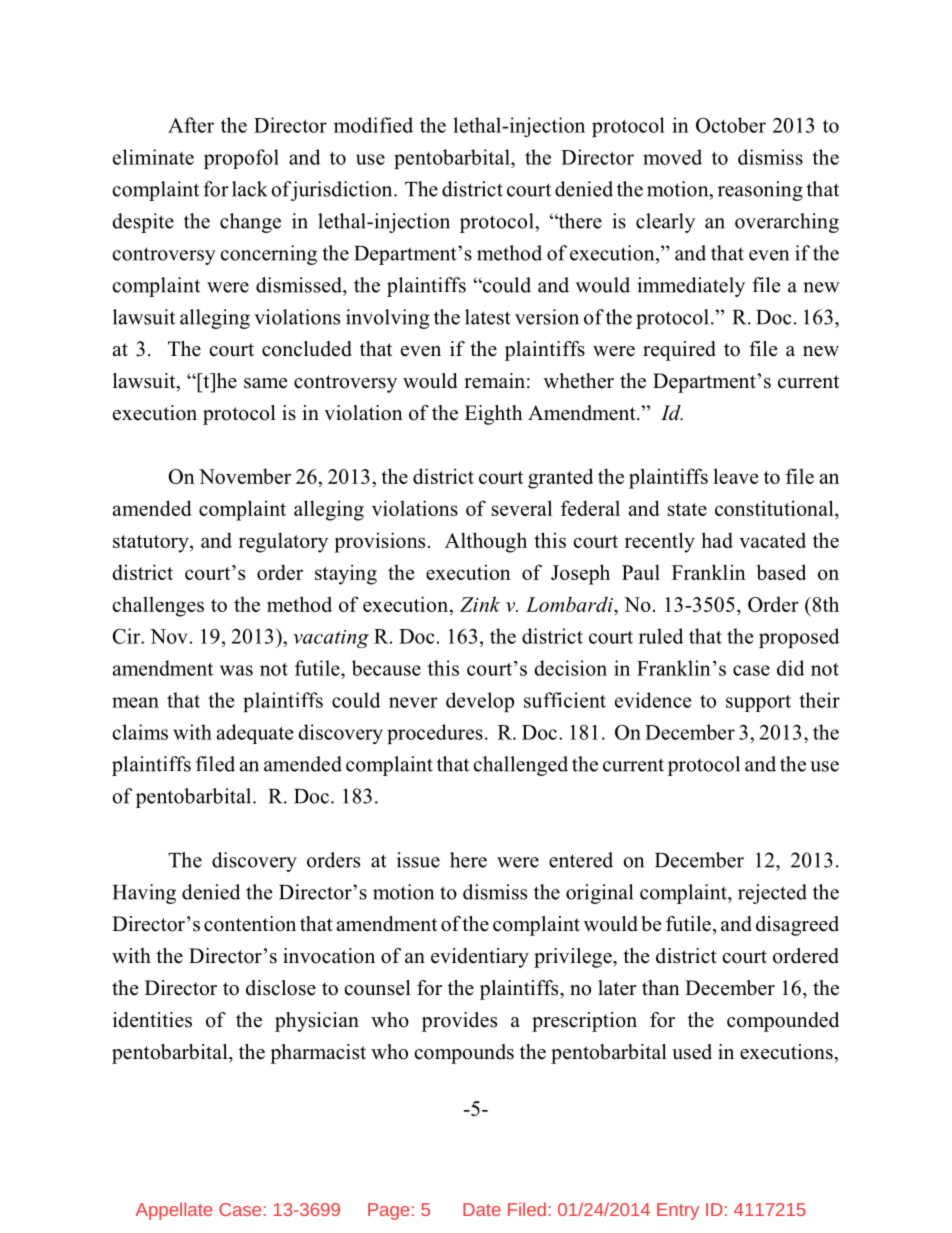 The height and width of the screenshot is (1233, 952). Describe the element at coordinates (731, 125) in the screenshot. I see `October` at that location.
